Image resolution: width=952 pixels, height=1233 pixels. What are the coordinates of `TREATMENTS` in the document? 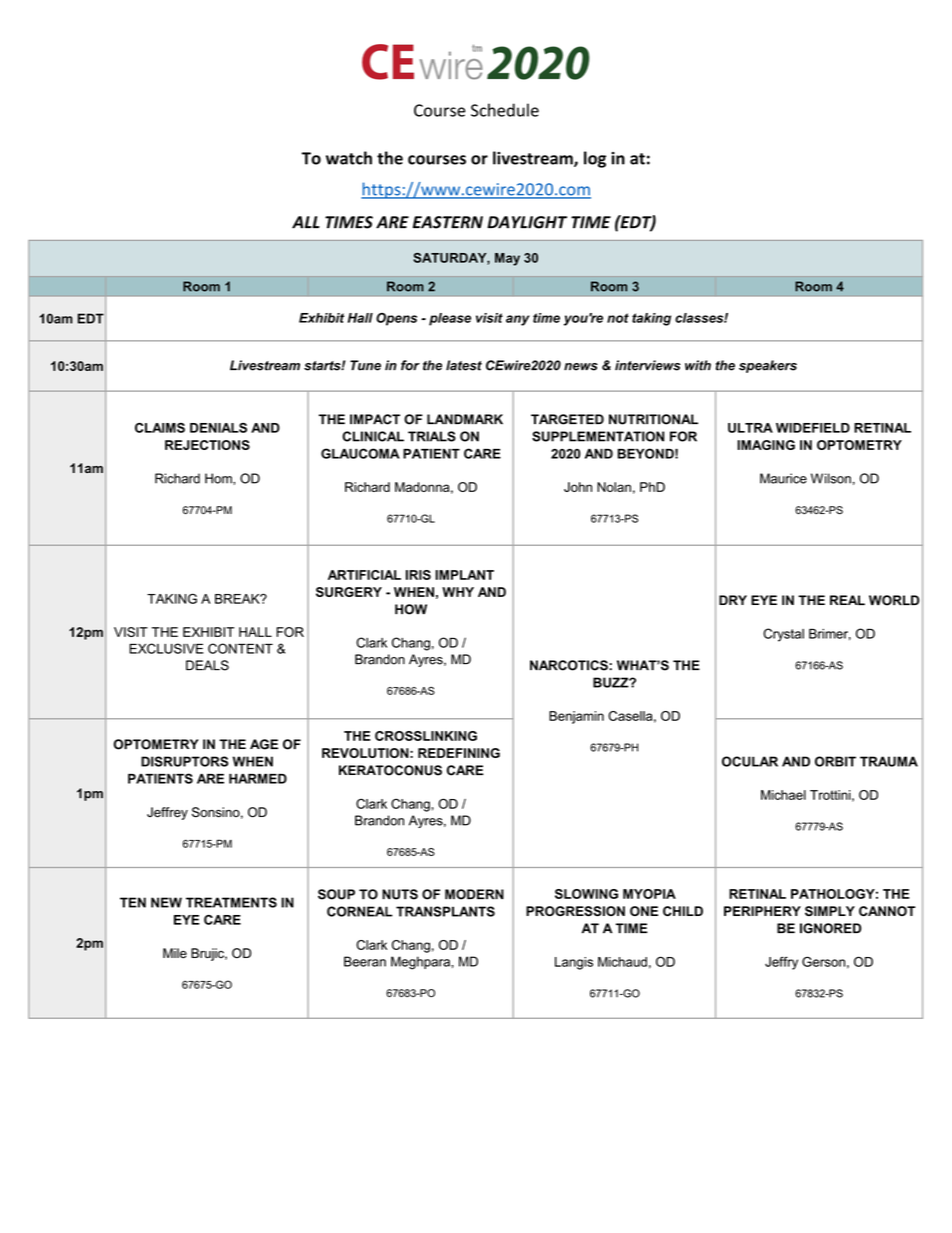 It's located at (231, 902).
